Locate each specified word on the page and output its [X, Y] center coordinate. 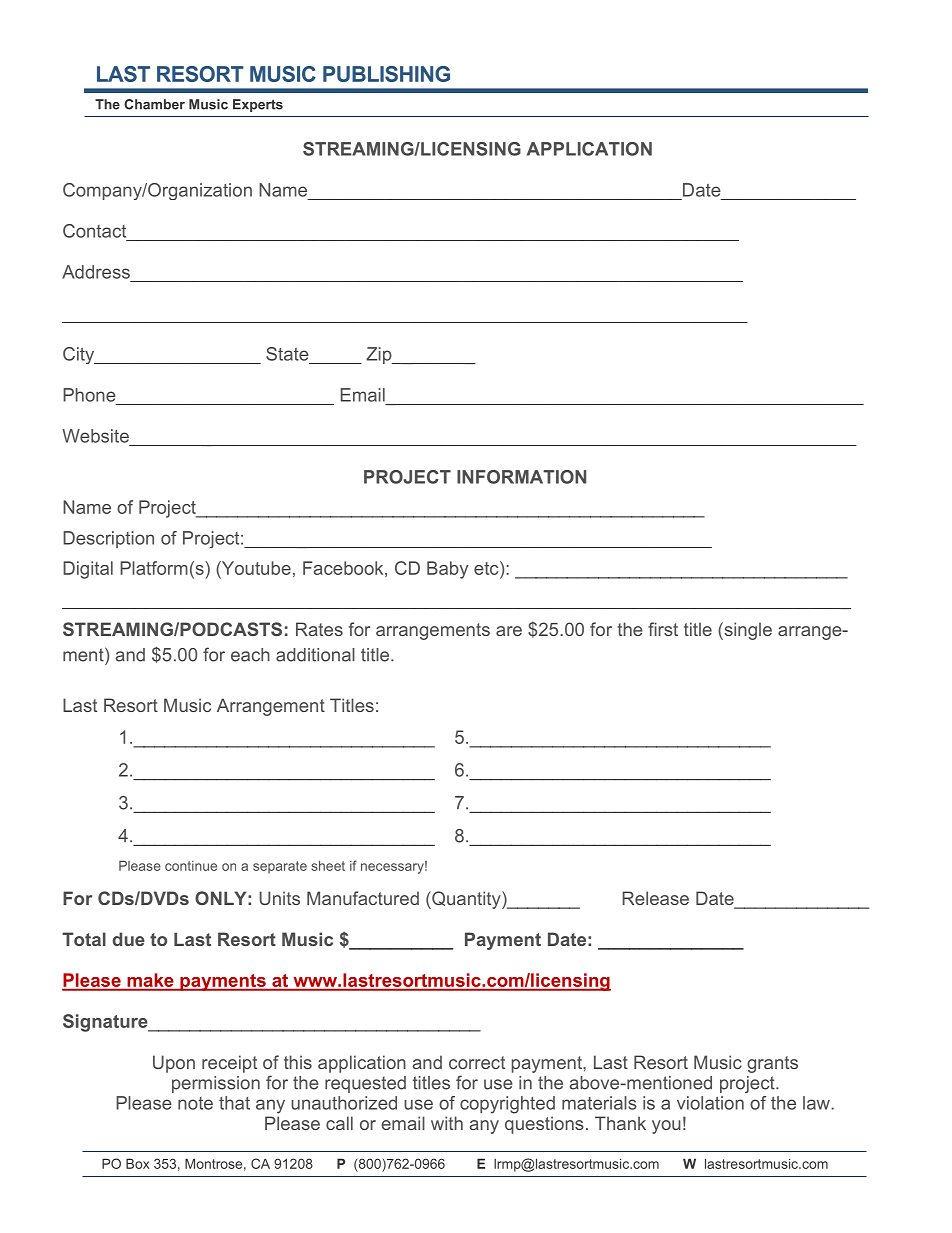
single [747, 631]
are [509, 631]
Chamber [154, 104]
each [250, 655]
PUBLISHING [386, 74]
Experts [258, 105]
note [195, 1103]
